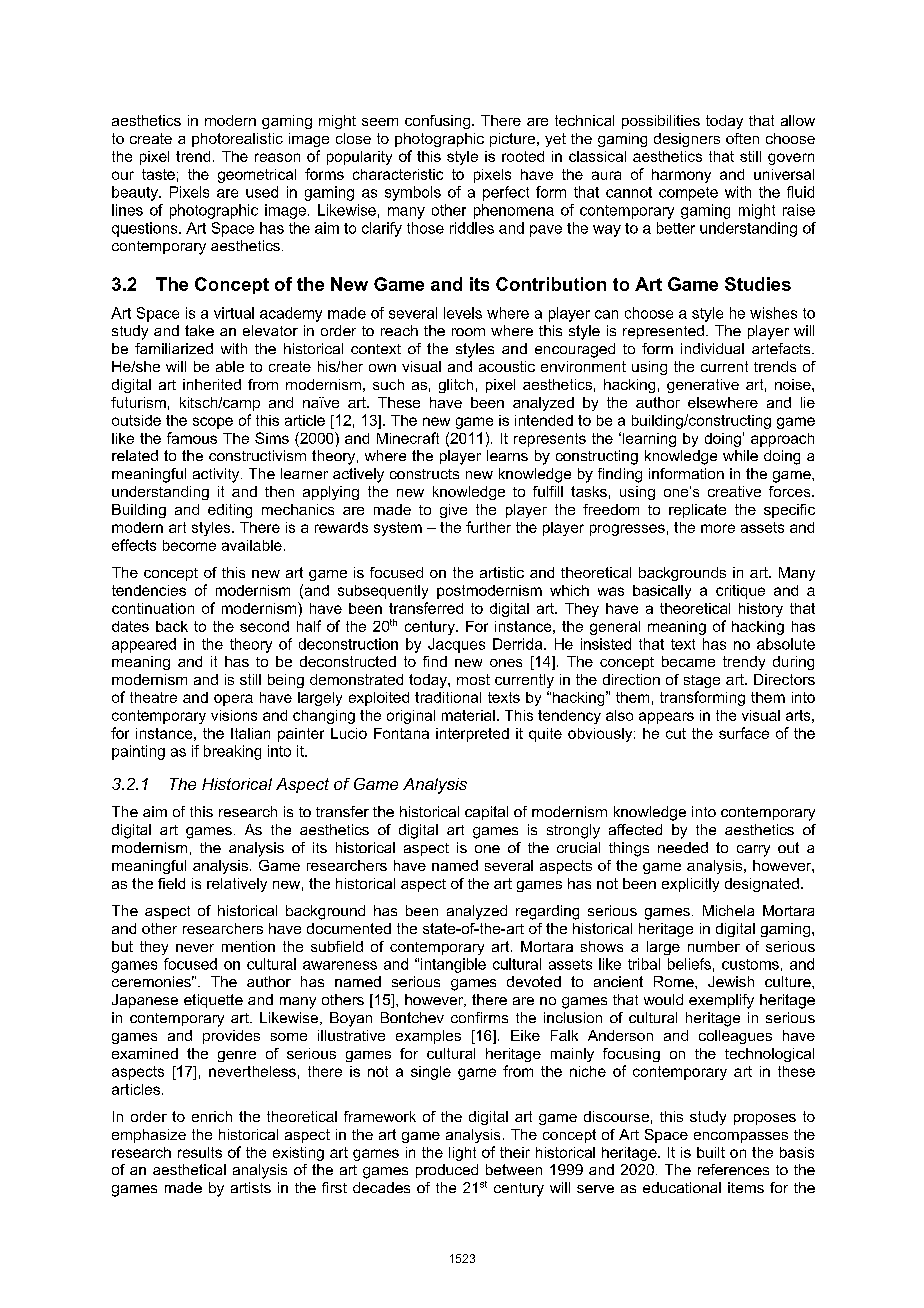  Describe the element at coordinates (742, 138) in the page. I see `often` at that location.
